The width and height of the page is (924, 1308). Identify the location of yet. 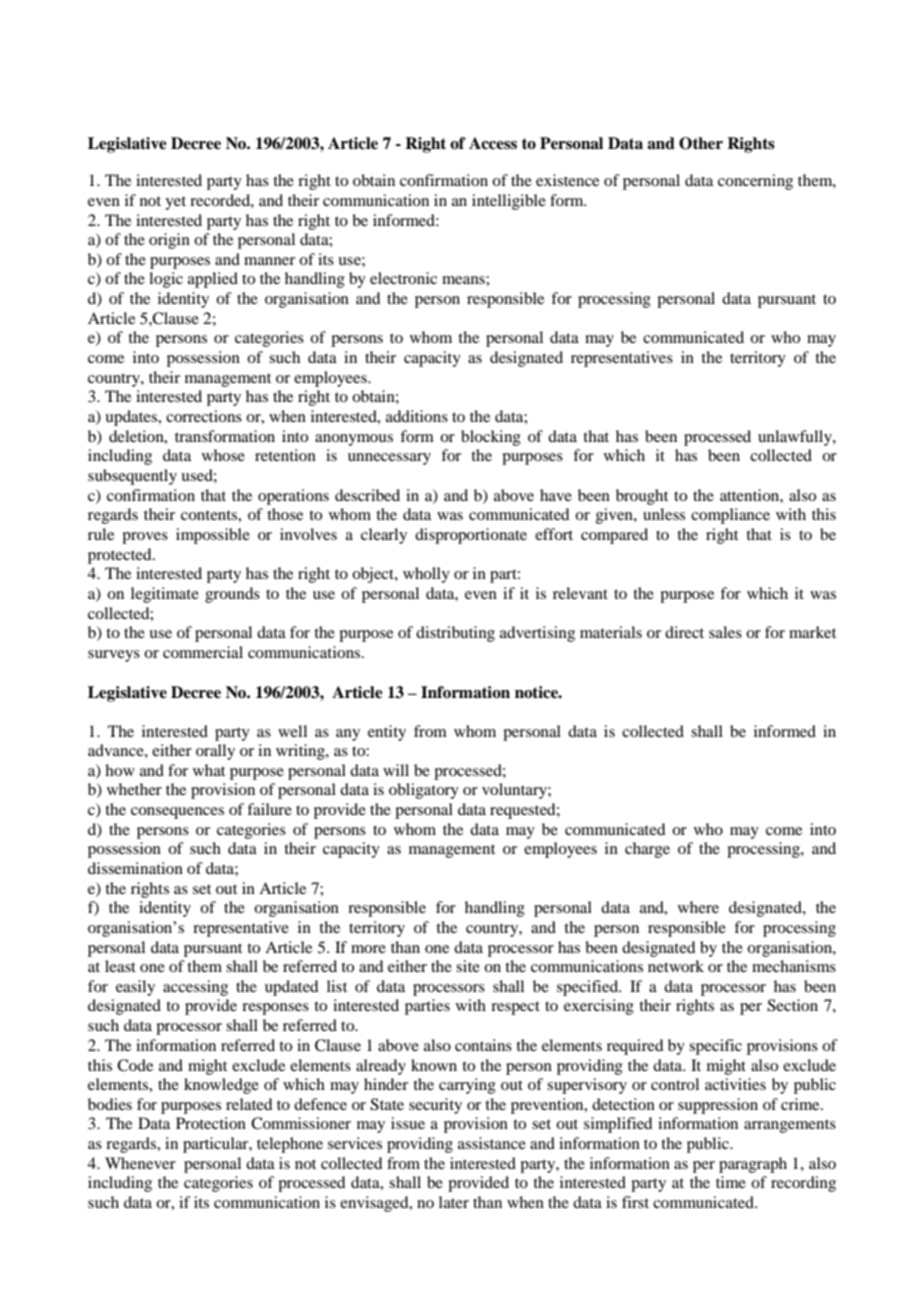
(175, 203).
